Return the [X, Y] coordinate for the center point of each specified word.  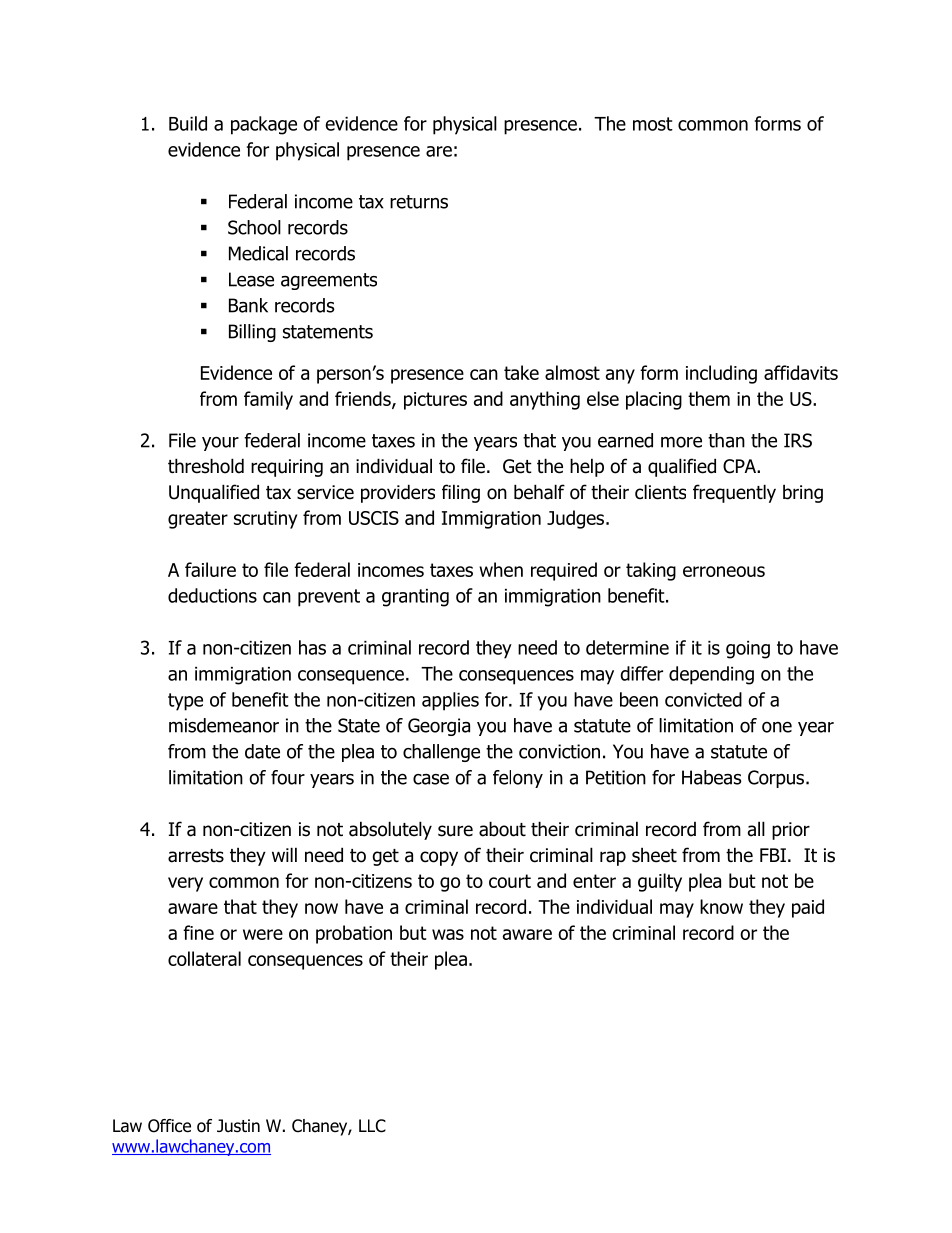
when [501, 569]
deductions [212, 595]
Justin [238, 1126]
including [721, 374]
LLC [372, 1126]
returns [419, 202]
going [748, 650]
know [721, 906]
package [264, 125]
